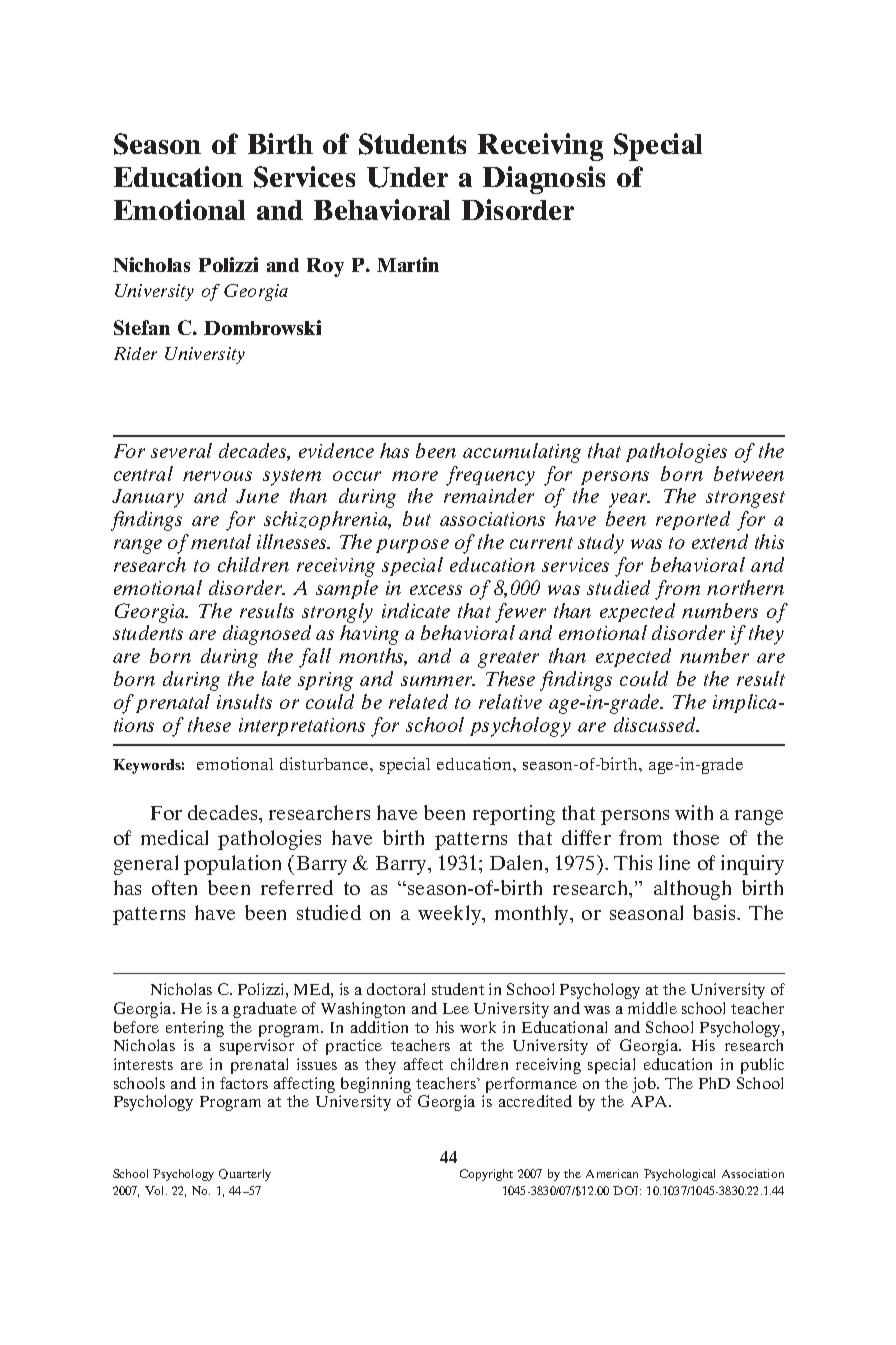 This screenshot has width=896, height=1345. Describe the element at coordinates (174, 887) in the screenshot. I see `often` at that location.
